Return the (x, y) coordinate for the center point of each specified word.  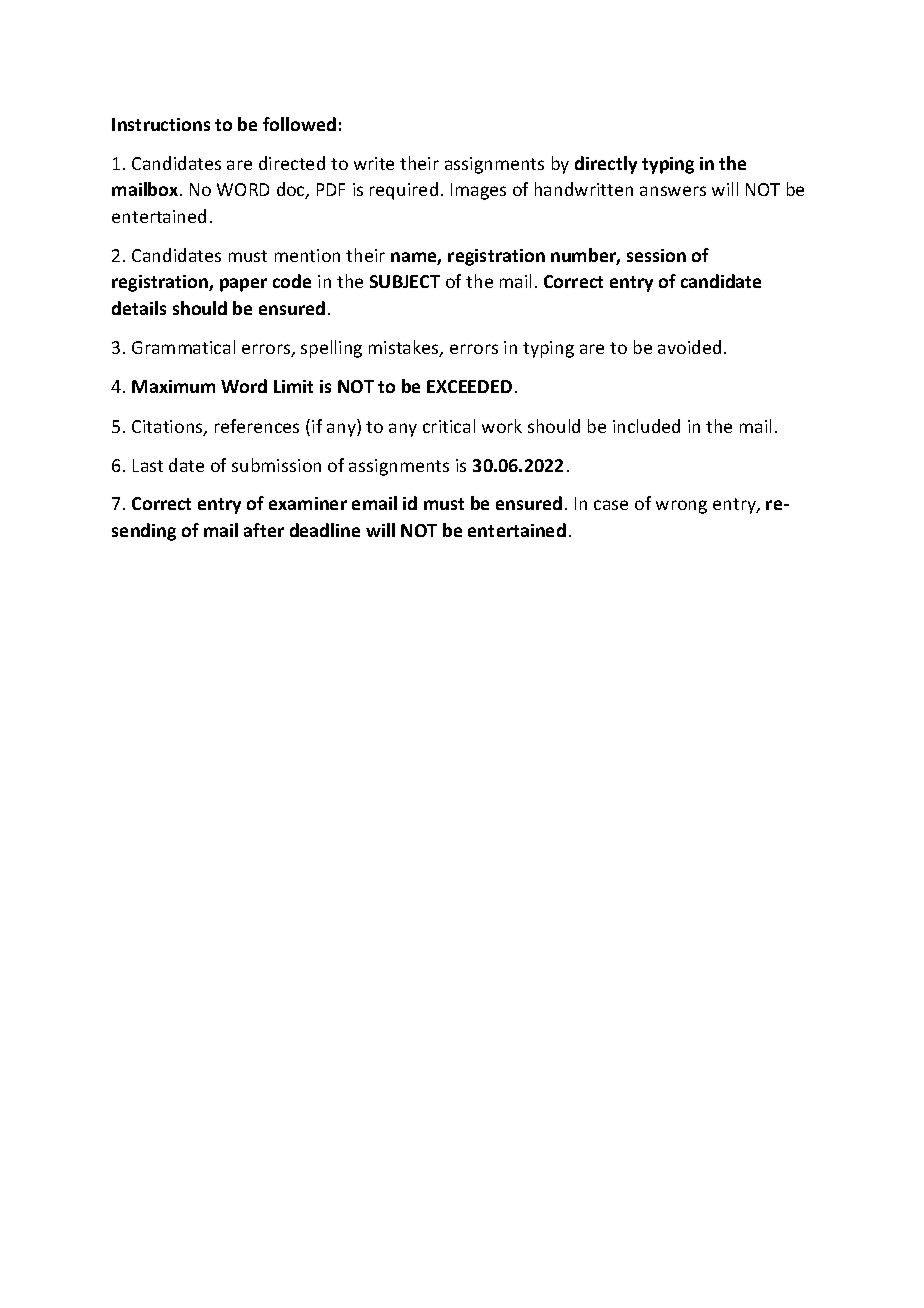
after (264, 530)
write (374, 163)
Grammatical (183, 347)
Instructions (161, 124)
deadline (325, 530)
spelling (331, 349)
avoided (689, 347)
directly (606, 165)
